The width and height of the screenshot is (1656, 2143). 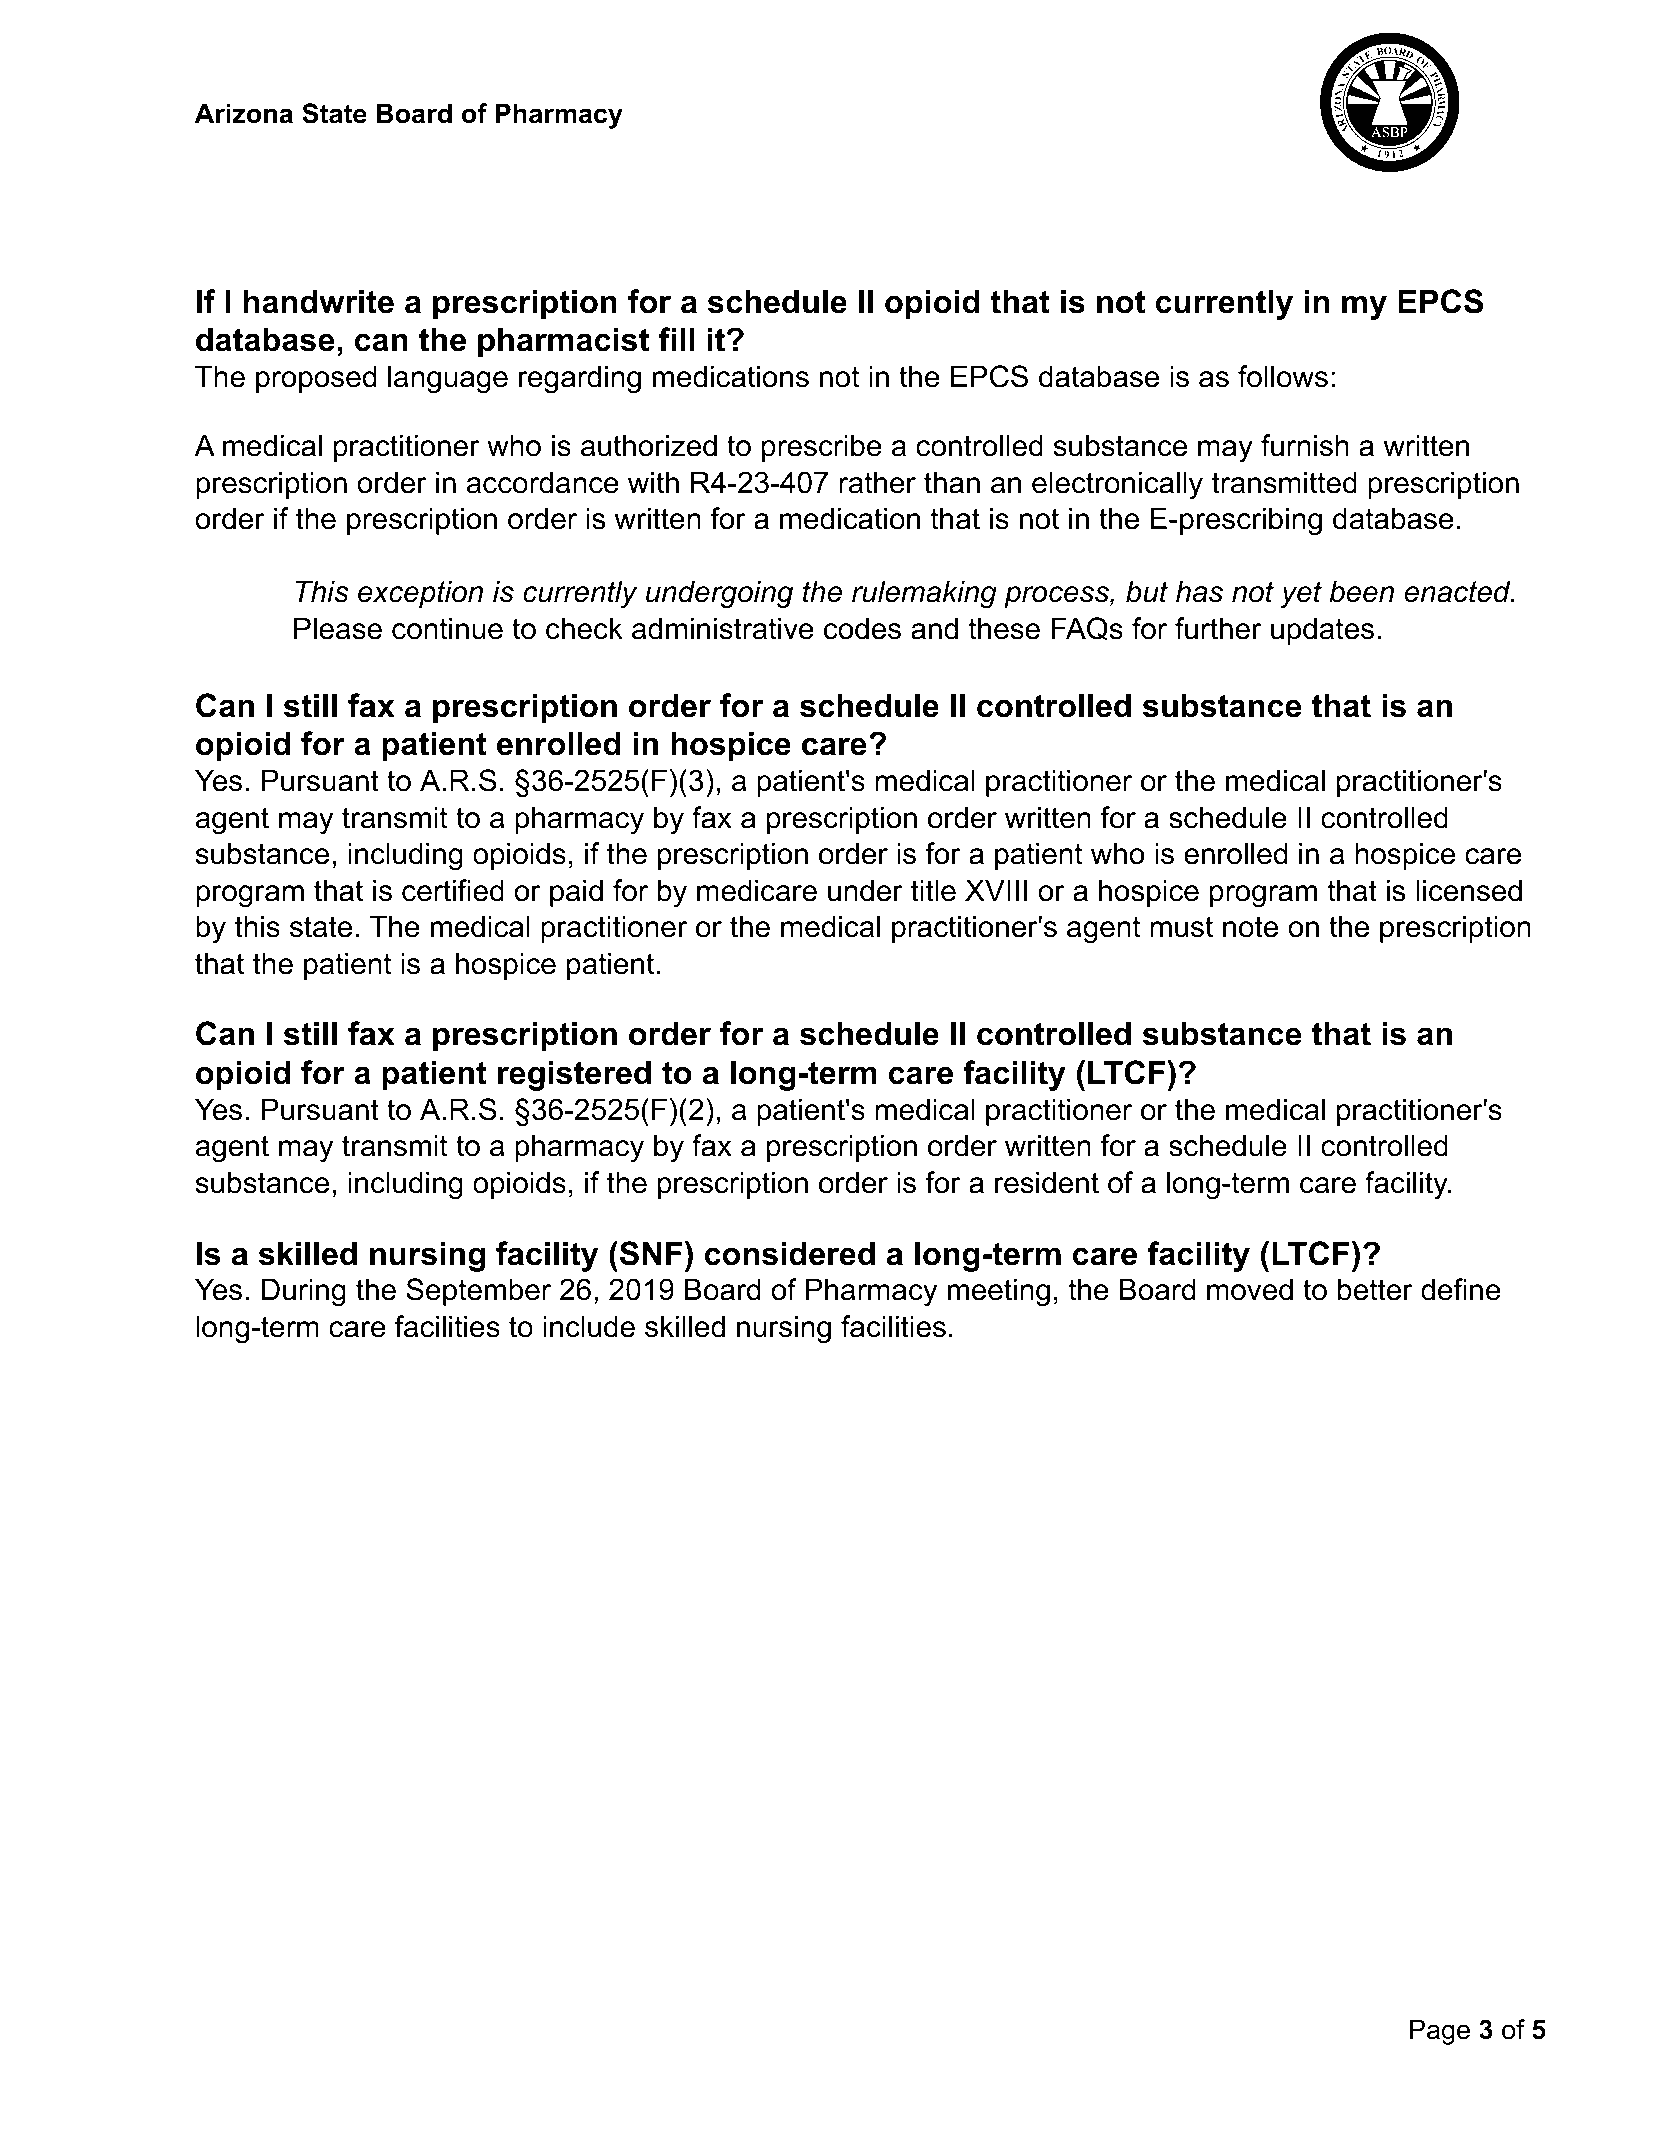 What do you see at coordinates (676, 339) in the screenshot?
I see `fill` at bounding box center [676, 339].
